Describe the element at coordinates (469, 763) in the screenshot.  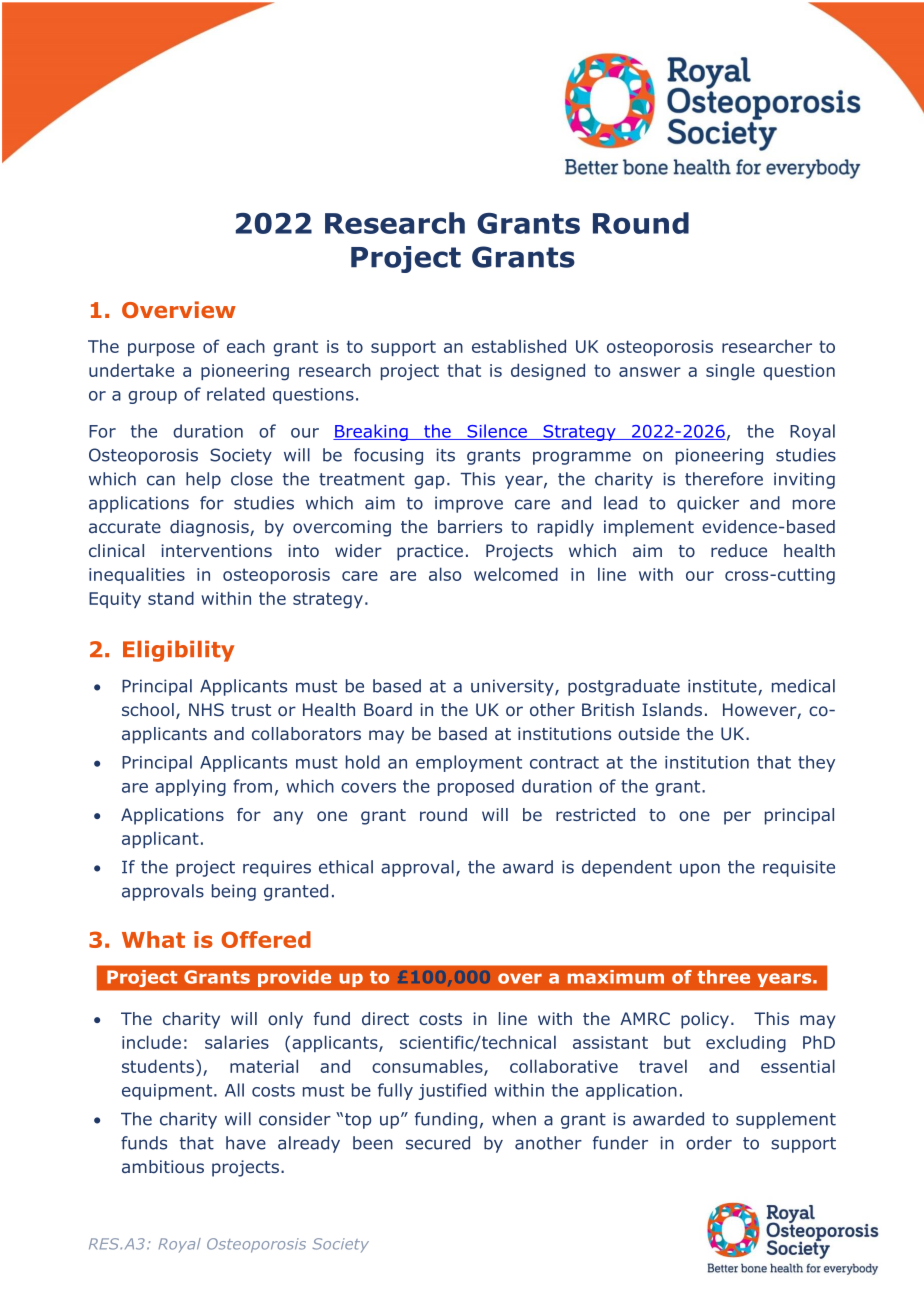
I see `employment` at that location.
